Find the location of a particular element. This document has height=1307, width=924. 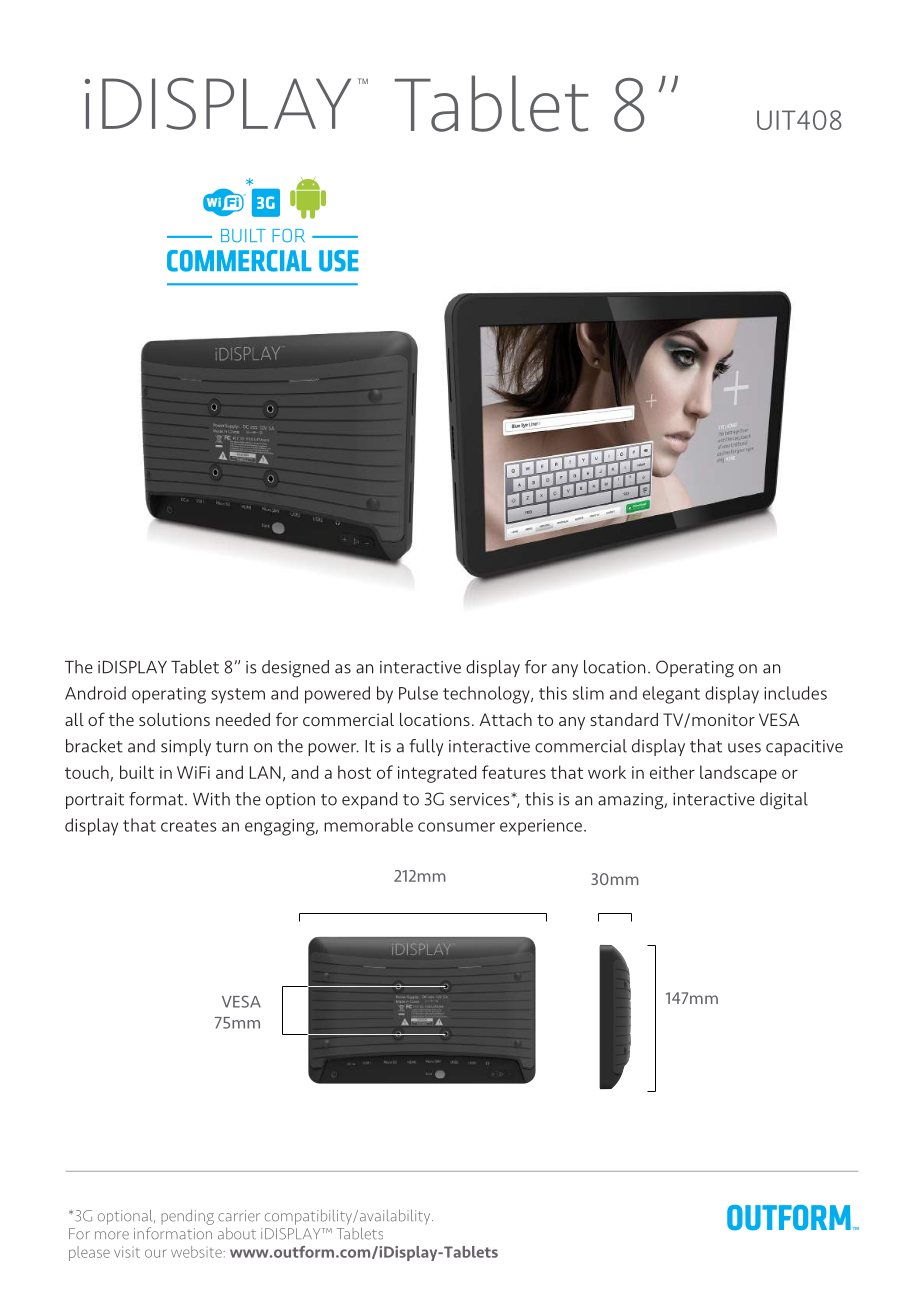

Pulse is located at coordinates (418, 693).
